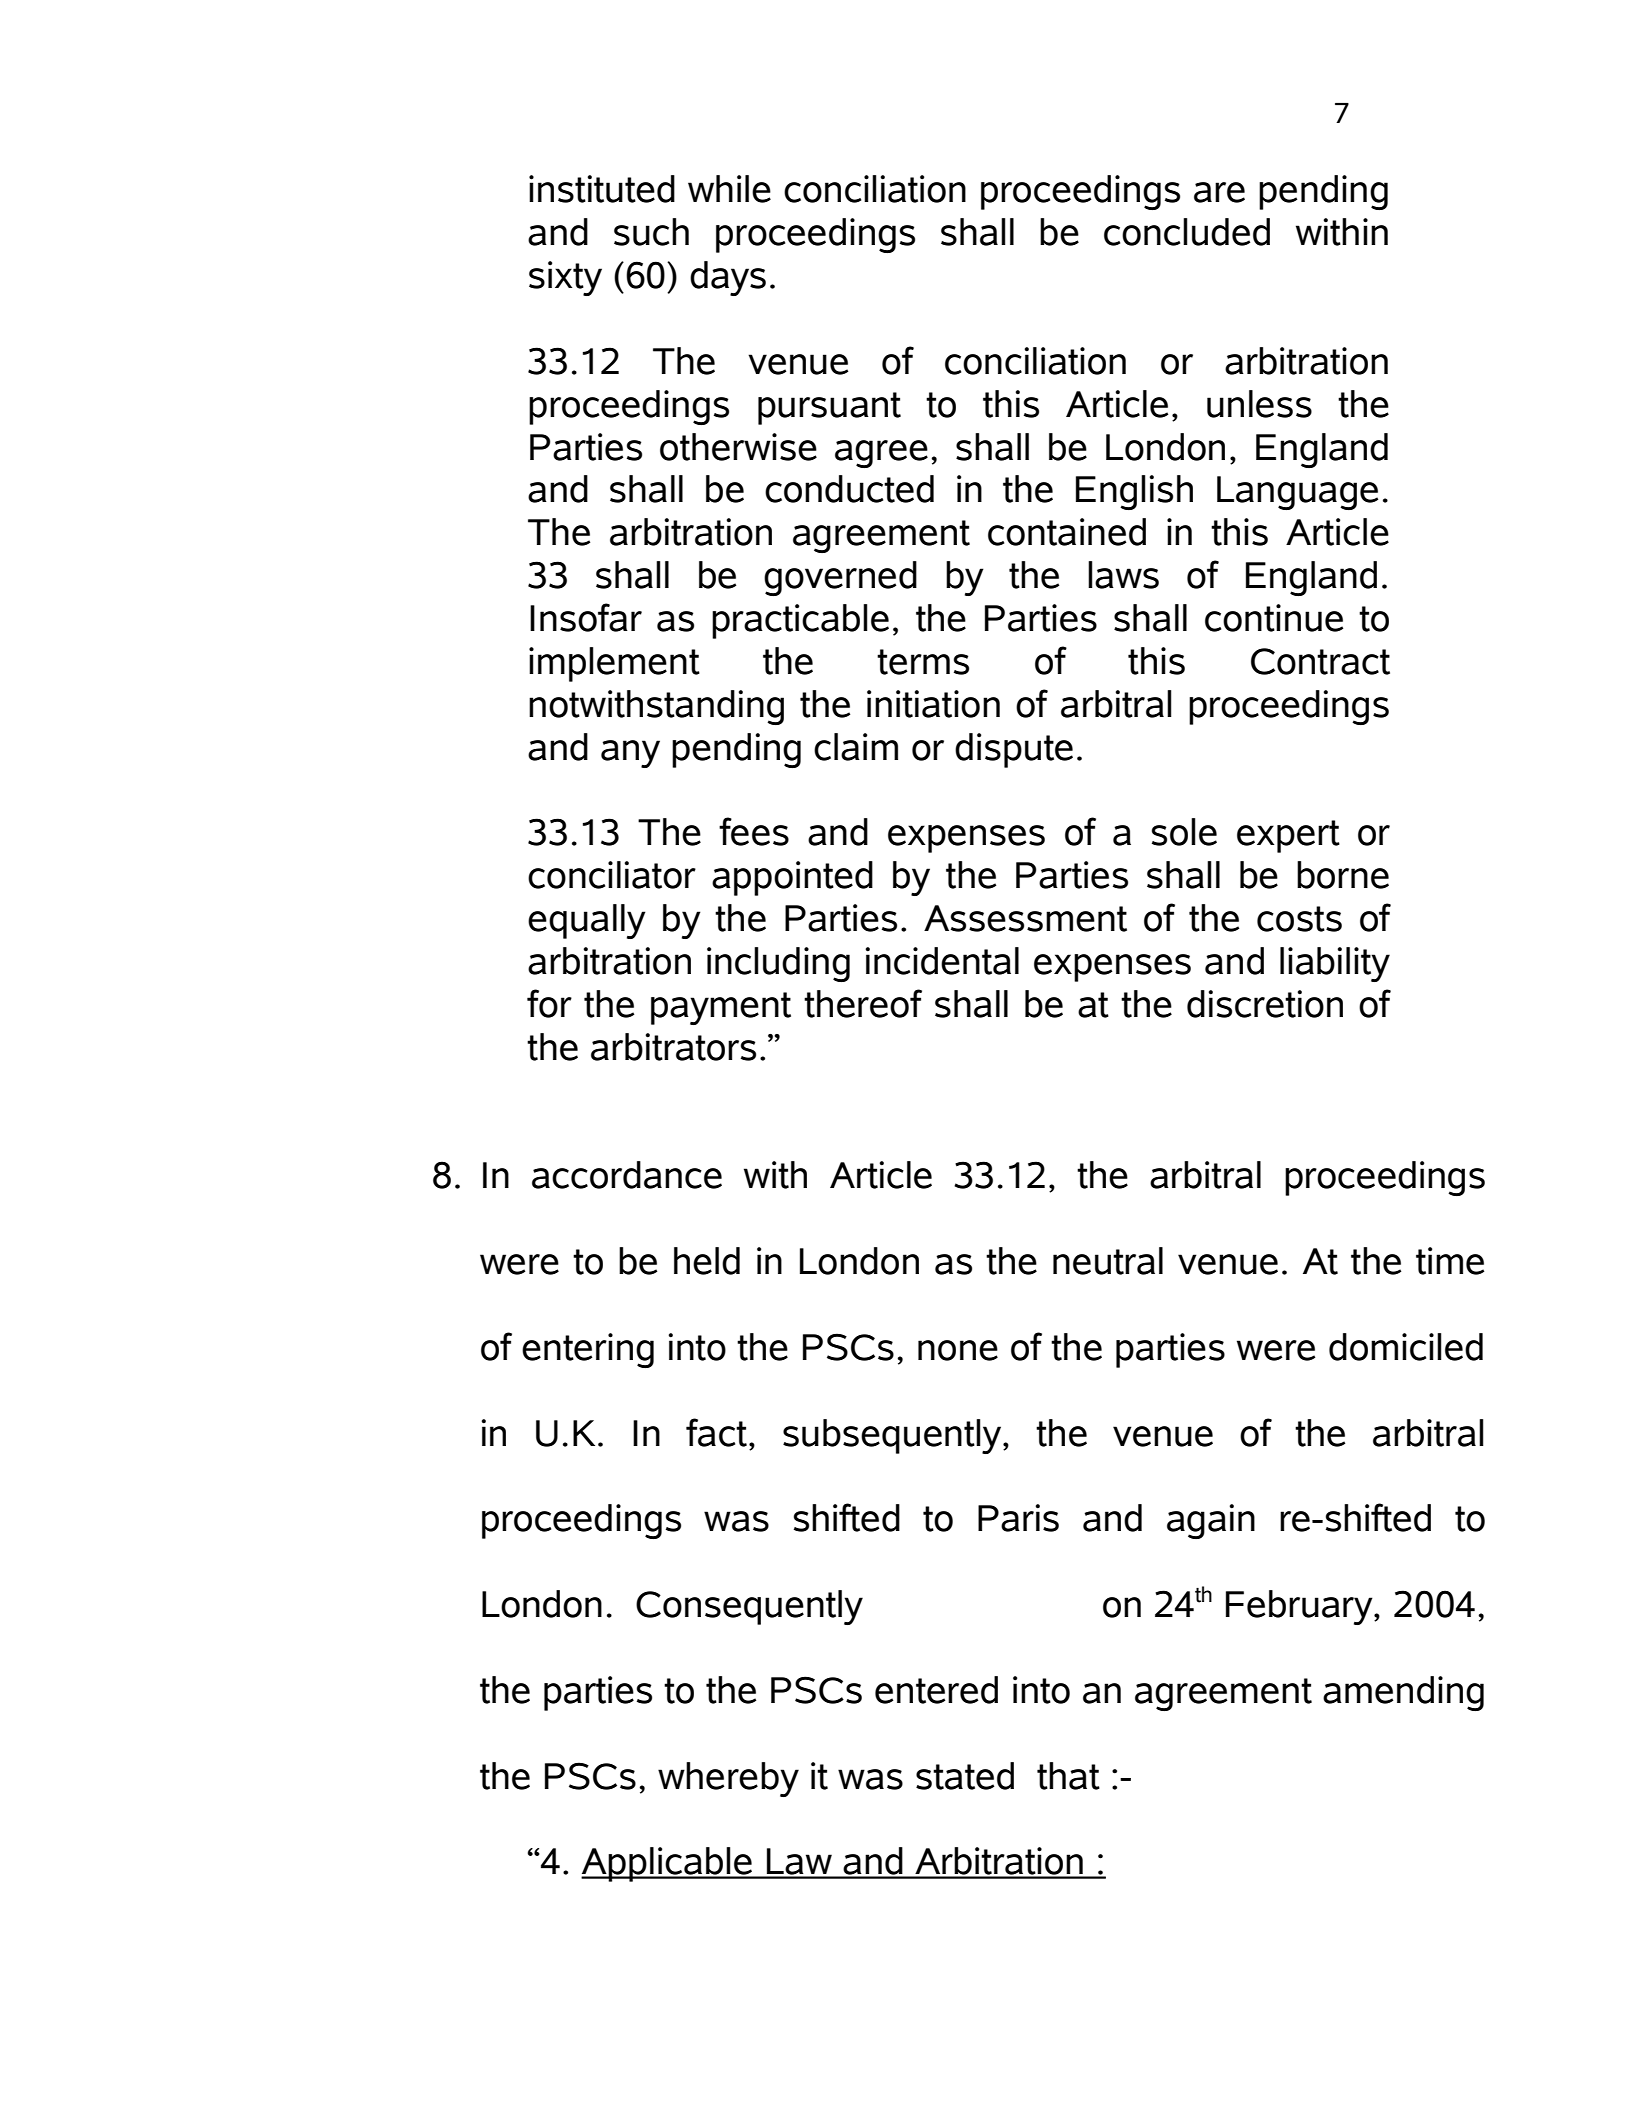 The height and width of the image is (2109, 1630). Describe the element at coordinates (942, 961) in the image. I see `incidental` at that location.
